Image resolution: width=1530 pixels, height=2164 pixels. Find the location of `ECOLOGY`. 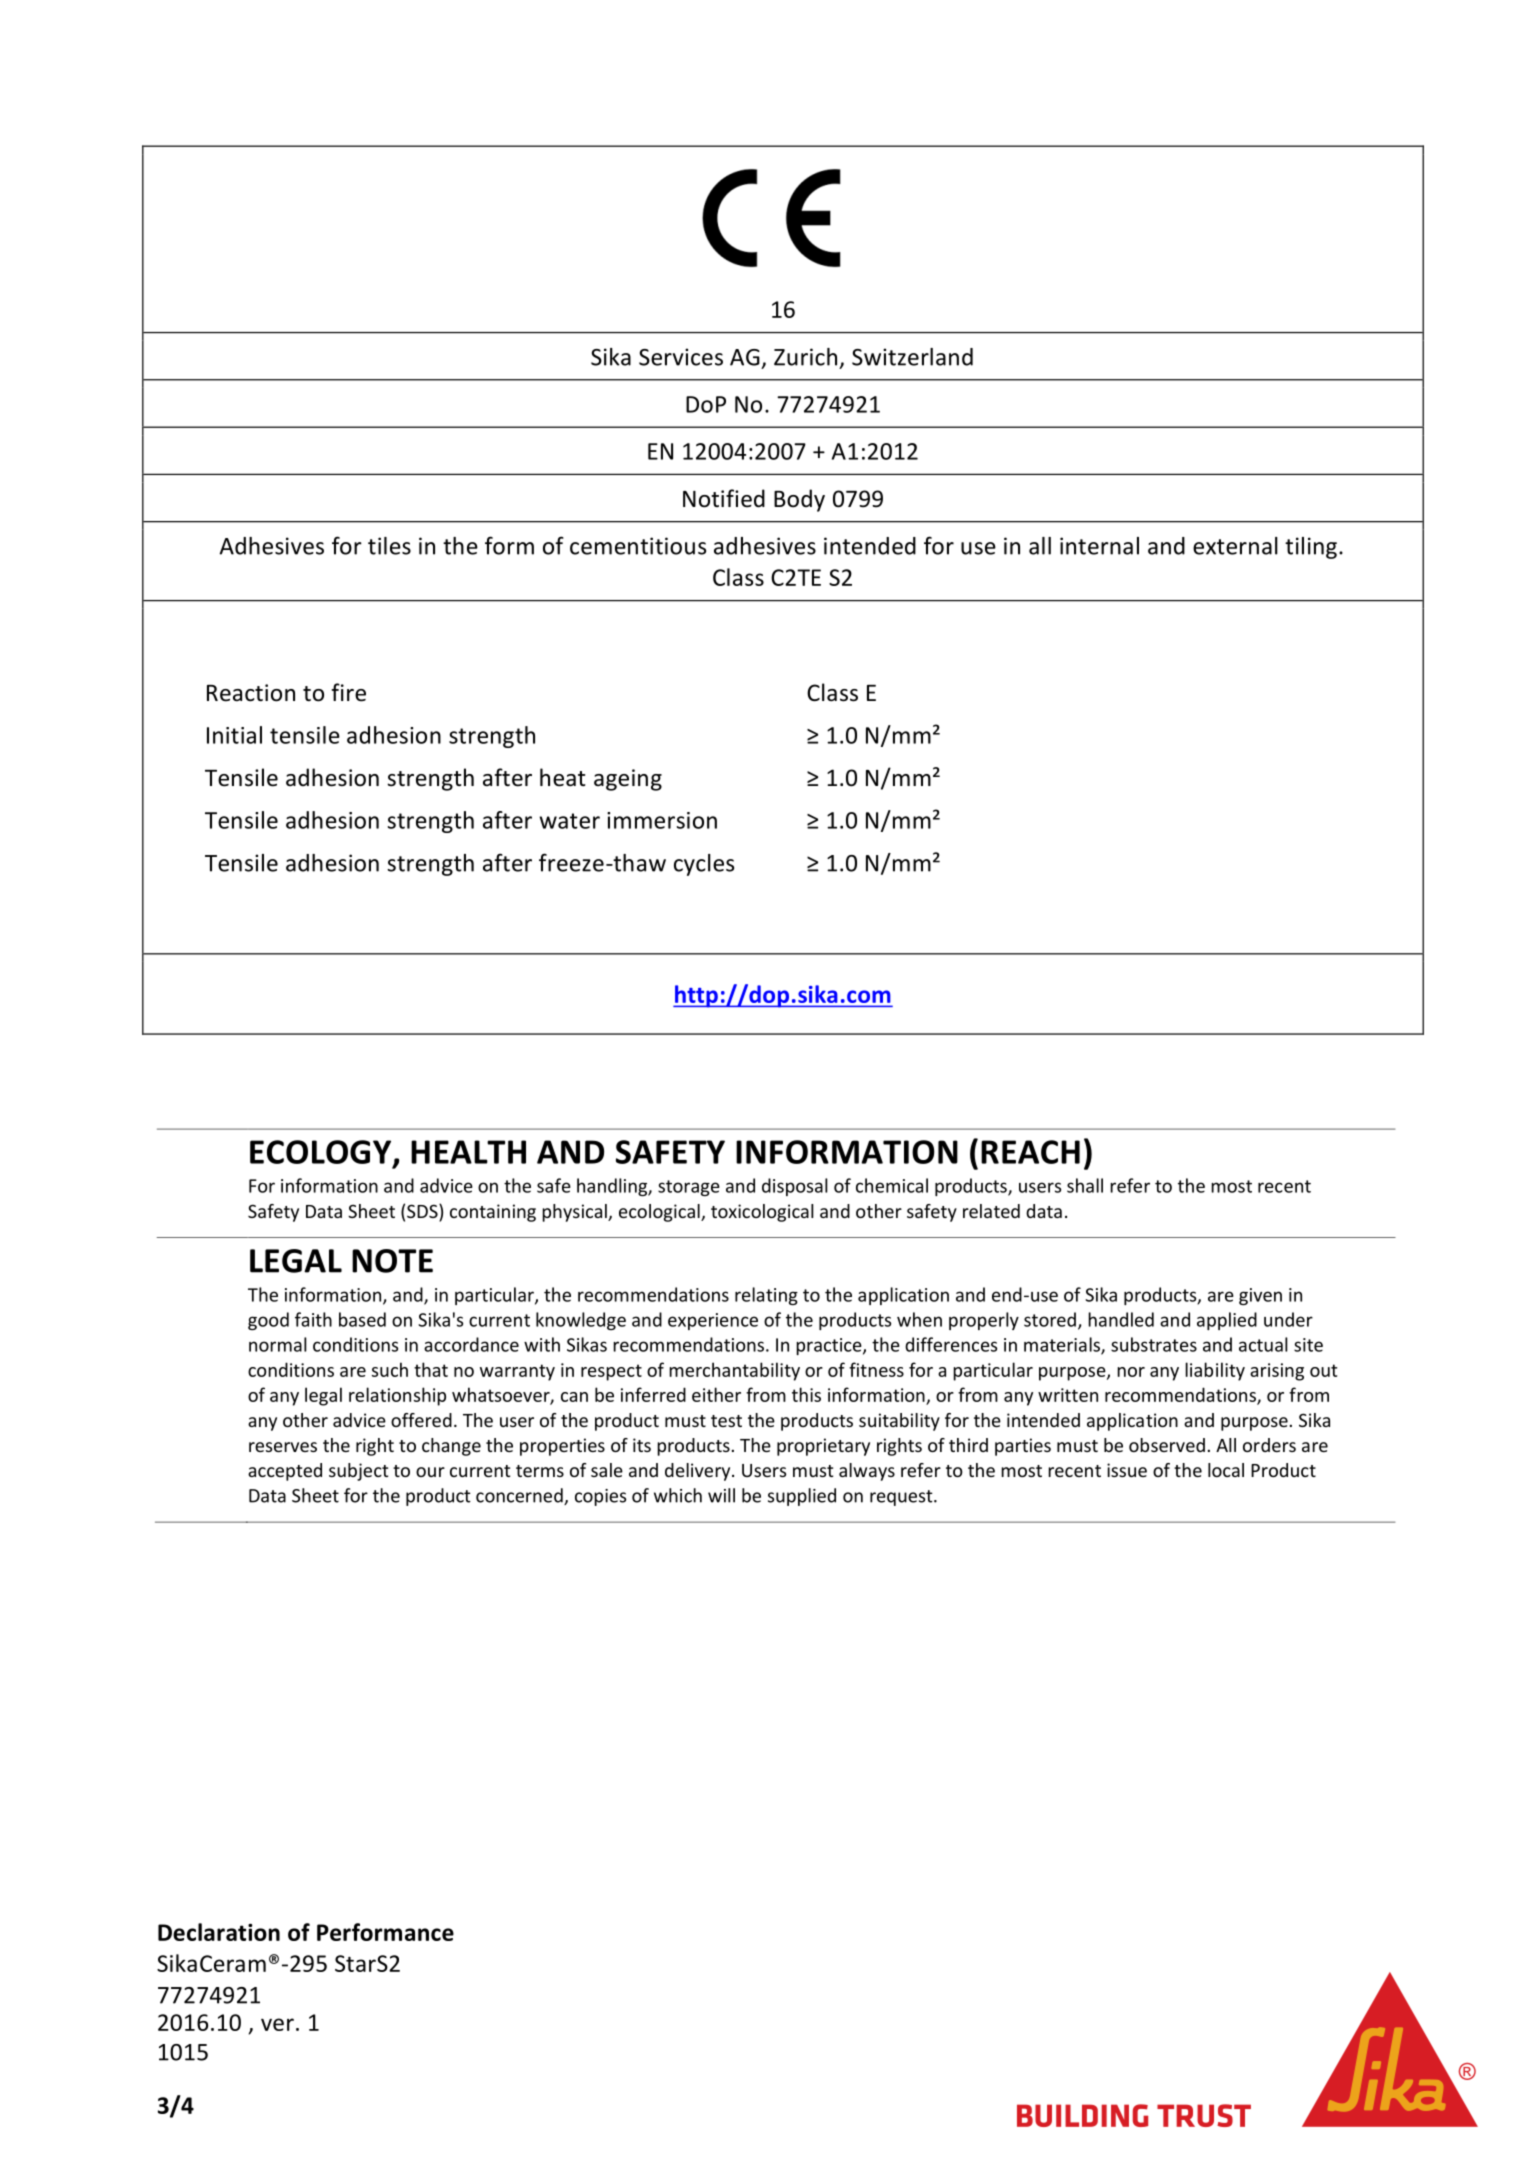

ECOLOGY is located at coordinates (322, 1153).
